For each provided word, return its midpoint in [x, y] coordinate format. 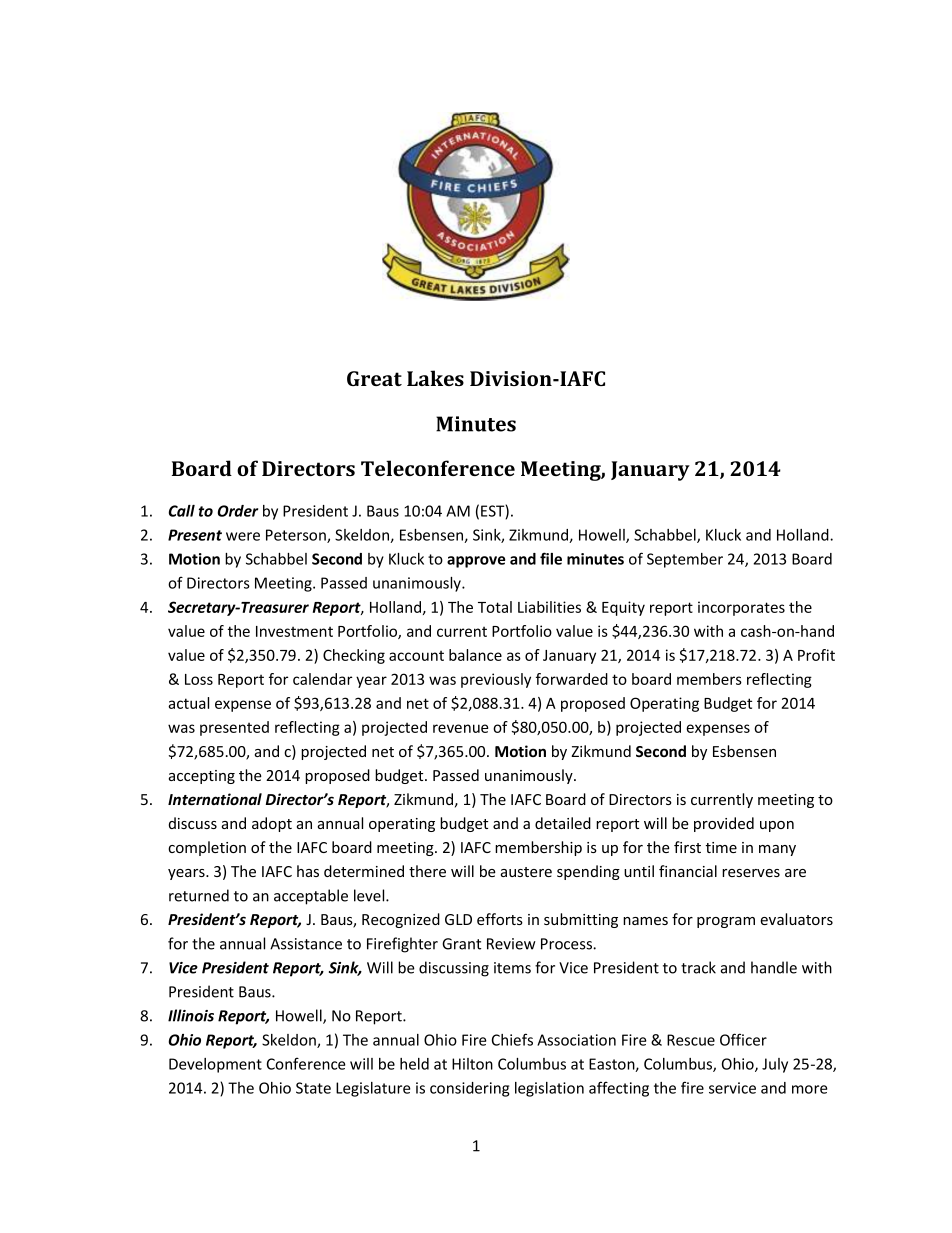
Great [374, 378]
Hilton [472, 1064]
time [721, 847]
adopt [272, 824]
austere [526, 872]
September [685, 560]
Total [495, 607]
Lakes [435, 378]
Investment [294, 631]
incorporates [741, 608]
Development [215, 1065]
